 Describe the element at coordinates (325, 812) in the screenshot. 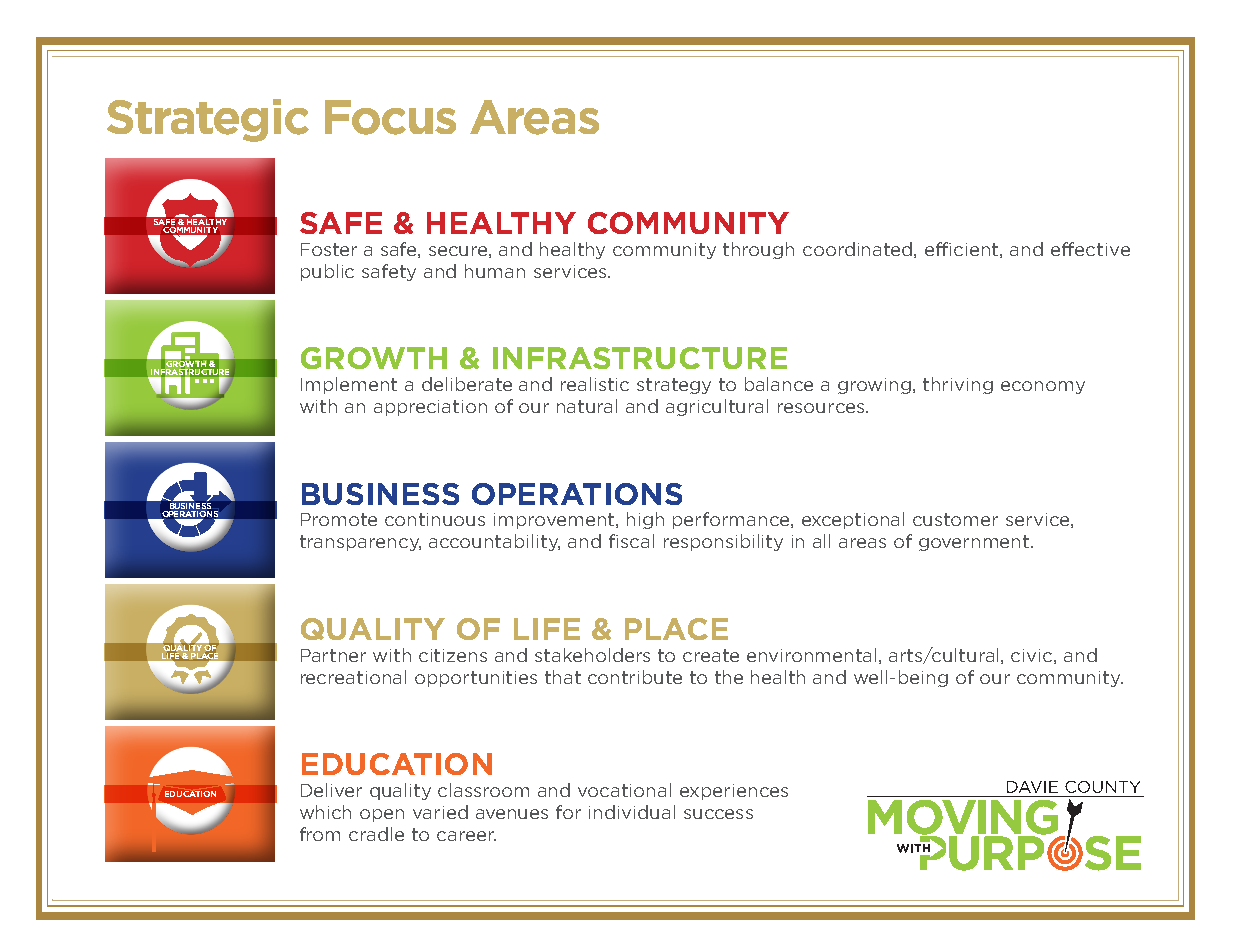

I see `which` at that location.
